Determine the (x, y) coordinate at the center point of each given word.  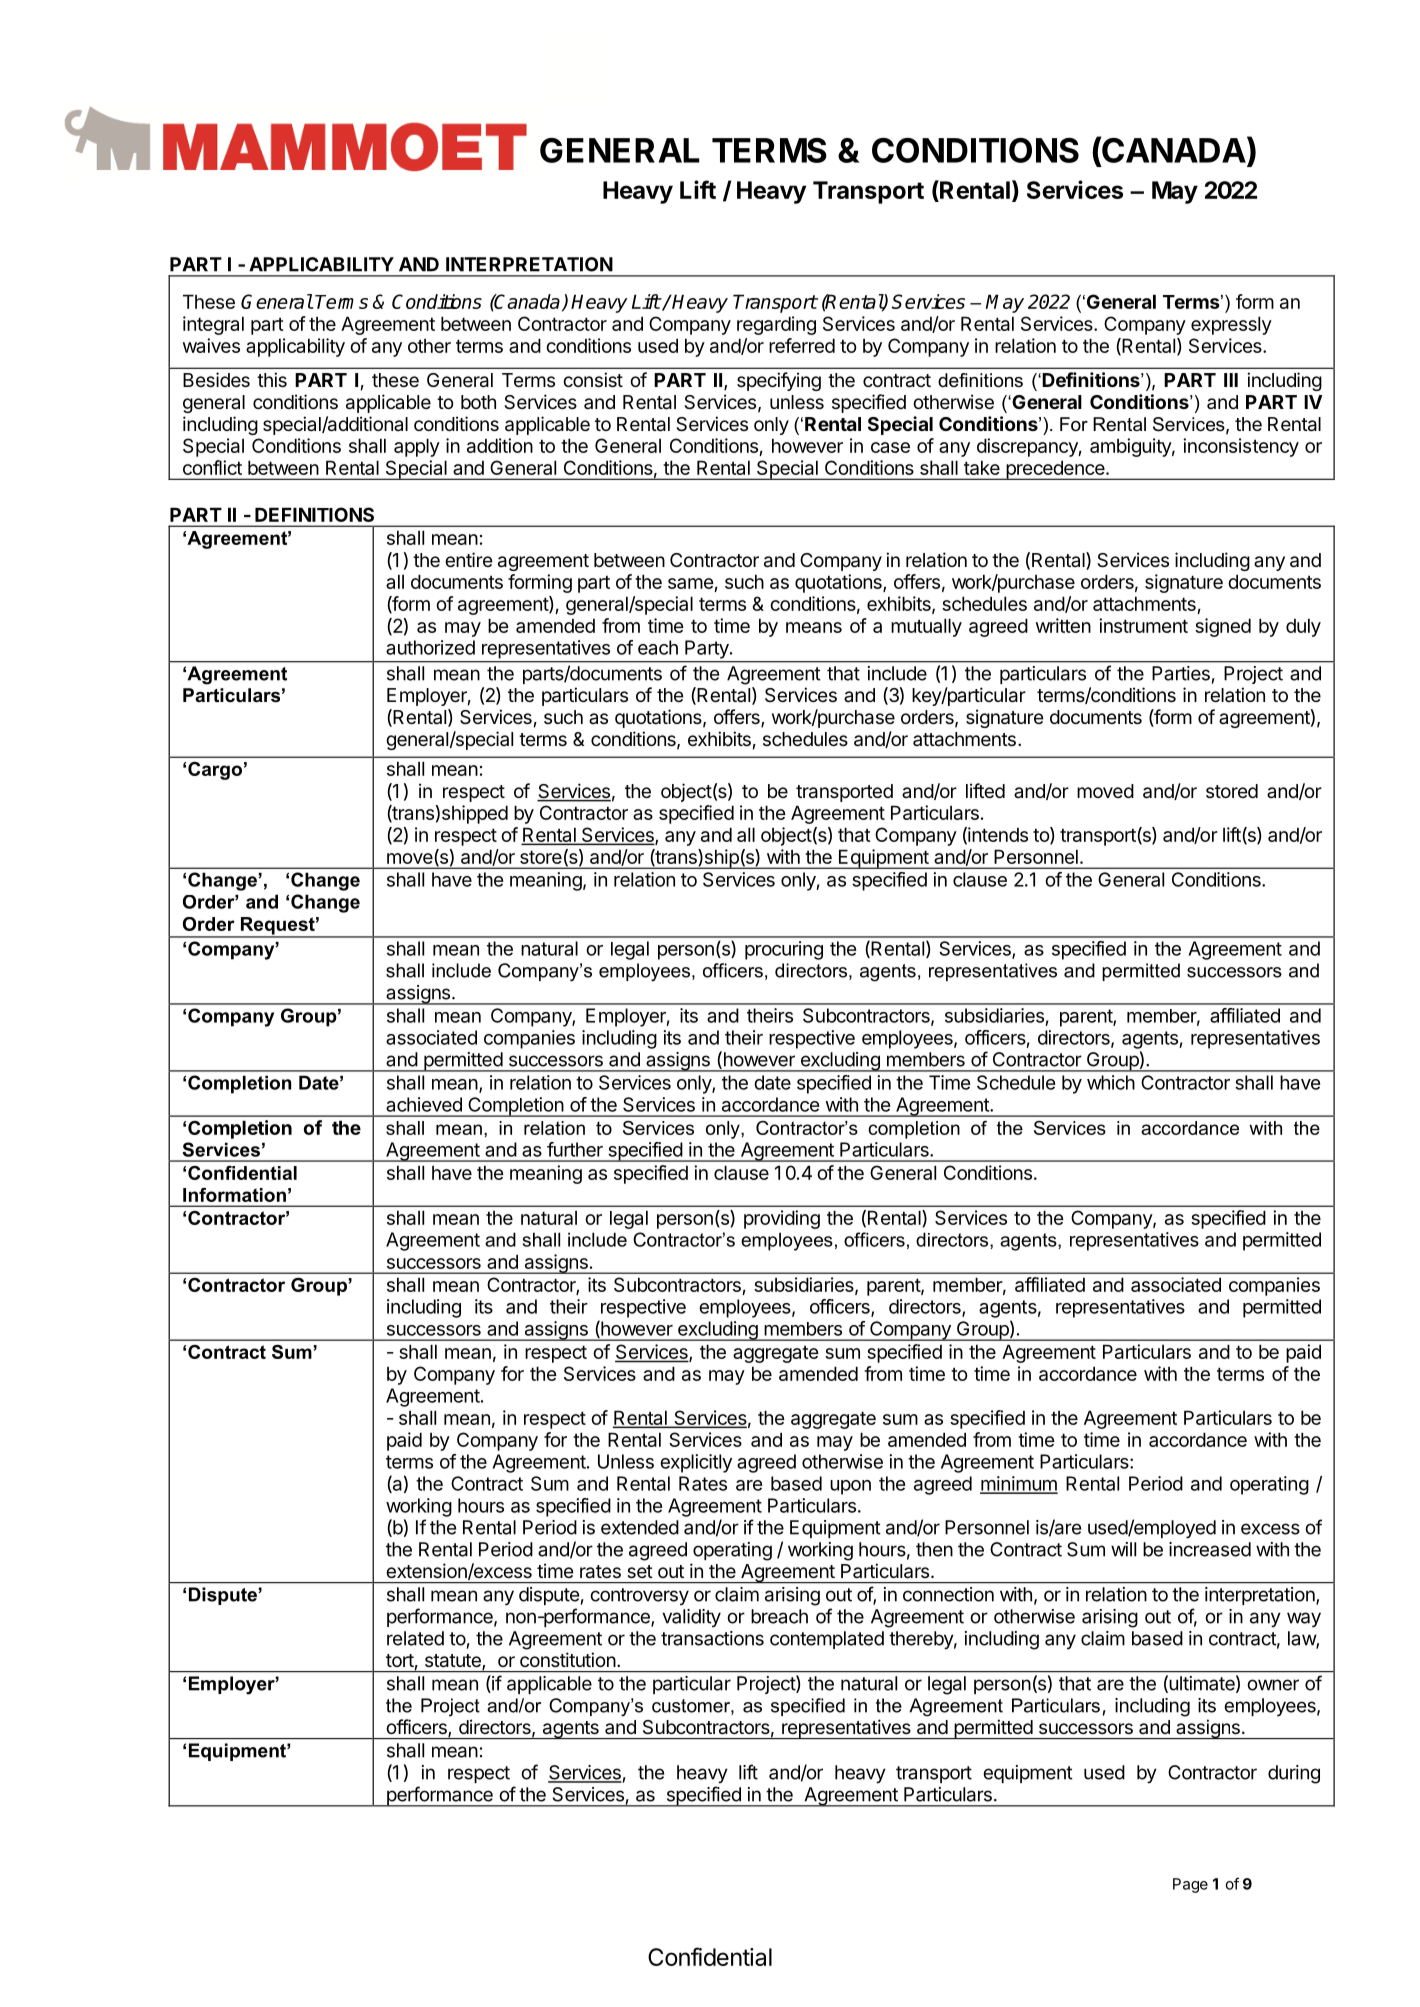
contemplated (827, 1640)
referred (802, 345)
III (1231, 380)
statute (454, 1662)
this (272, 379)
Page (1190, 1885)
